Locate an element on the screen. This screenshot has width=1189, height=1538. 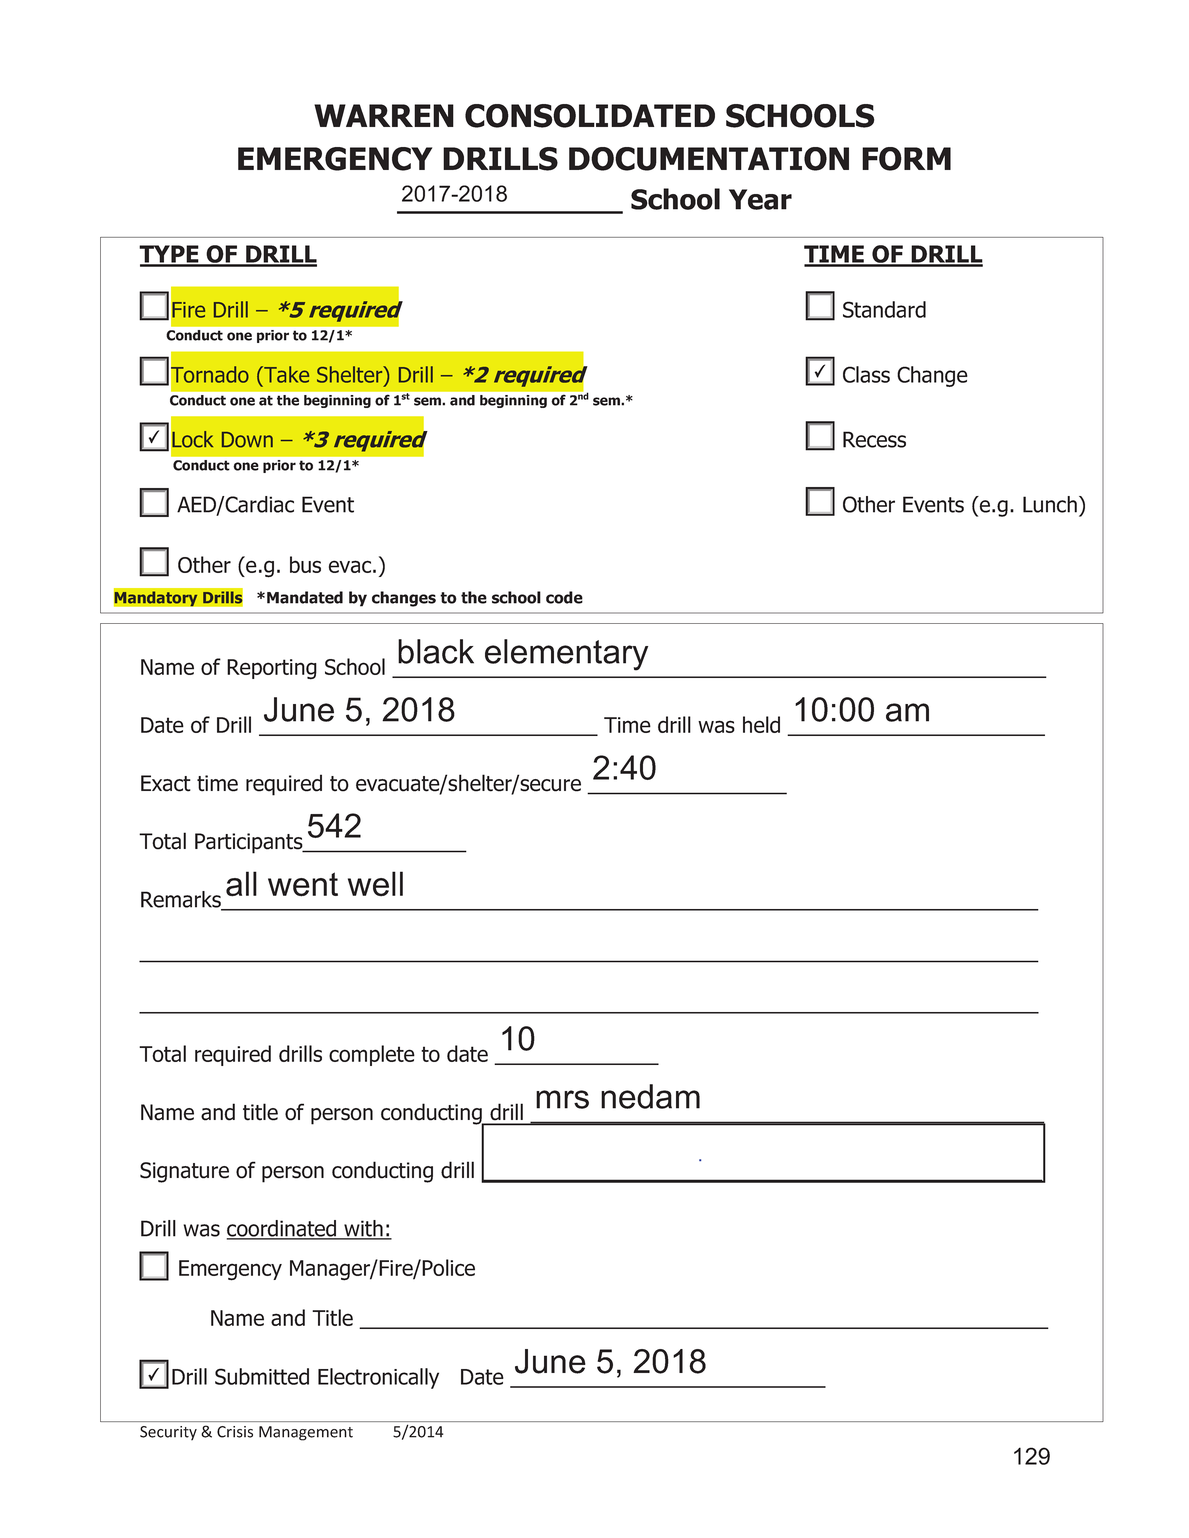
DOCUMENTATION is located at coordinates (709, 159).
